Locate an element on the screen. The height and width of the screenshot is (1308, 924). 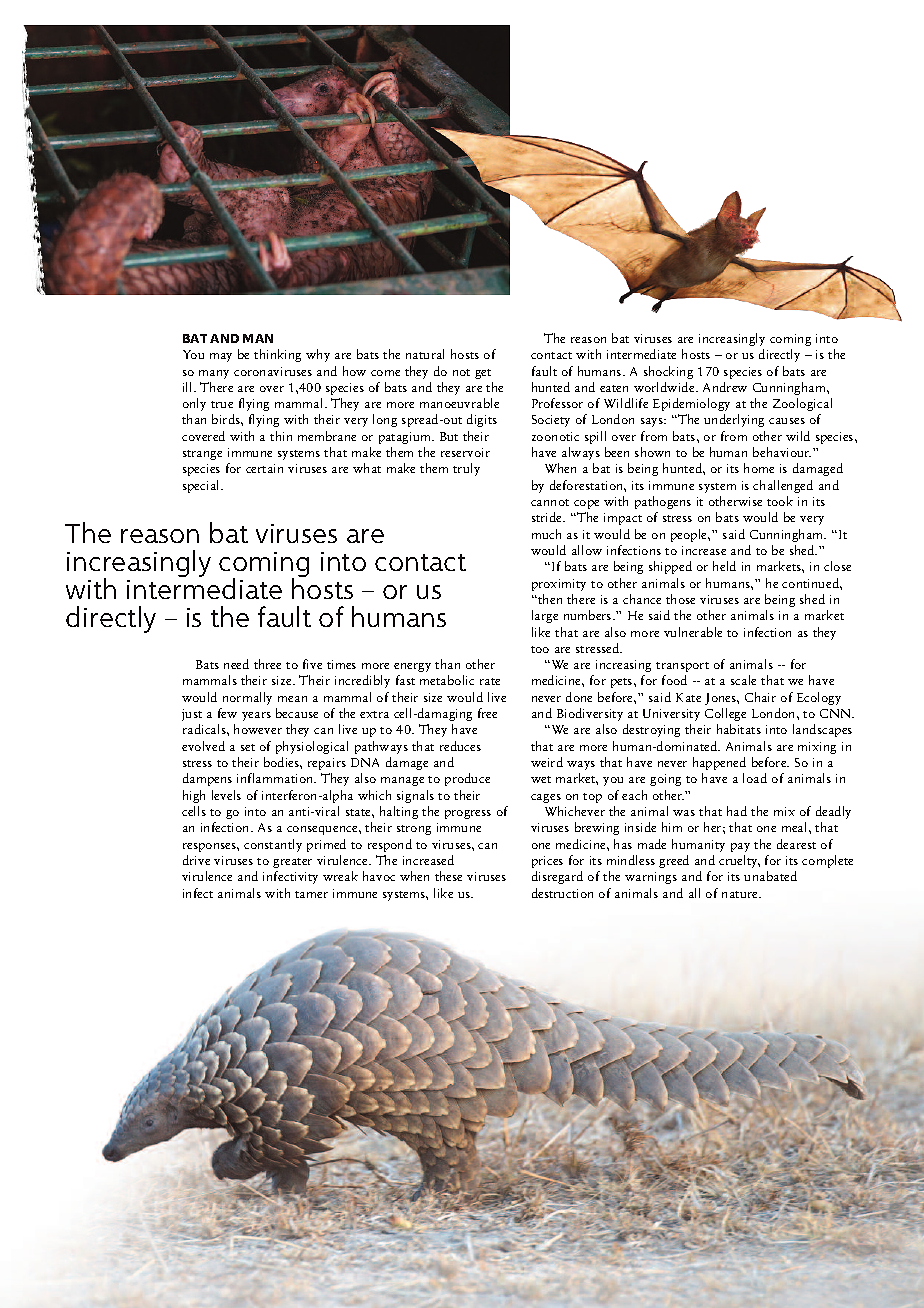
held is located at coordinates (724, 566).
